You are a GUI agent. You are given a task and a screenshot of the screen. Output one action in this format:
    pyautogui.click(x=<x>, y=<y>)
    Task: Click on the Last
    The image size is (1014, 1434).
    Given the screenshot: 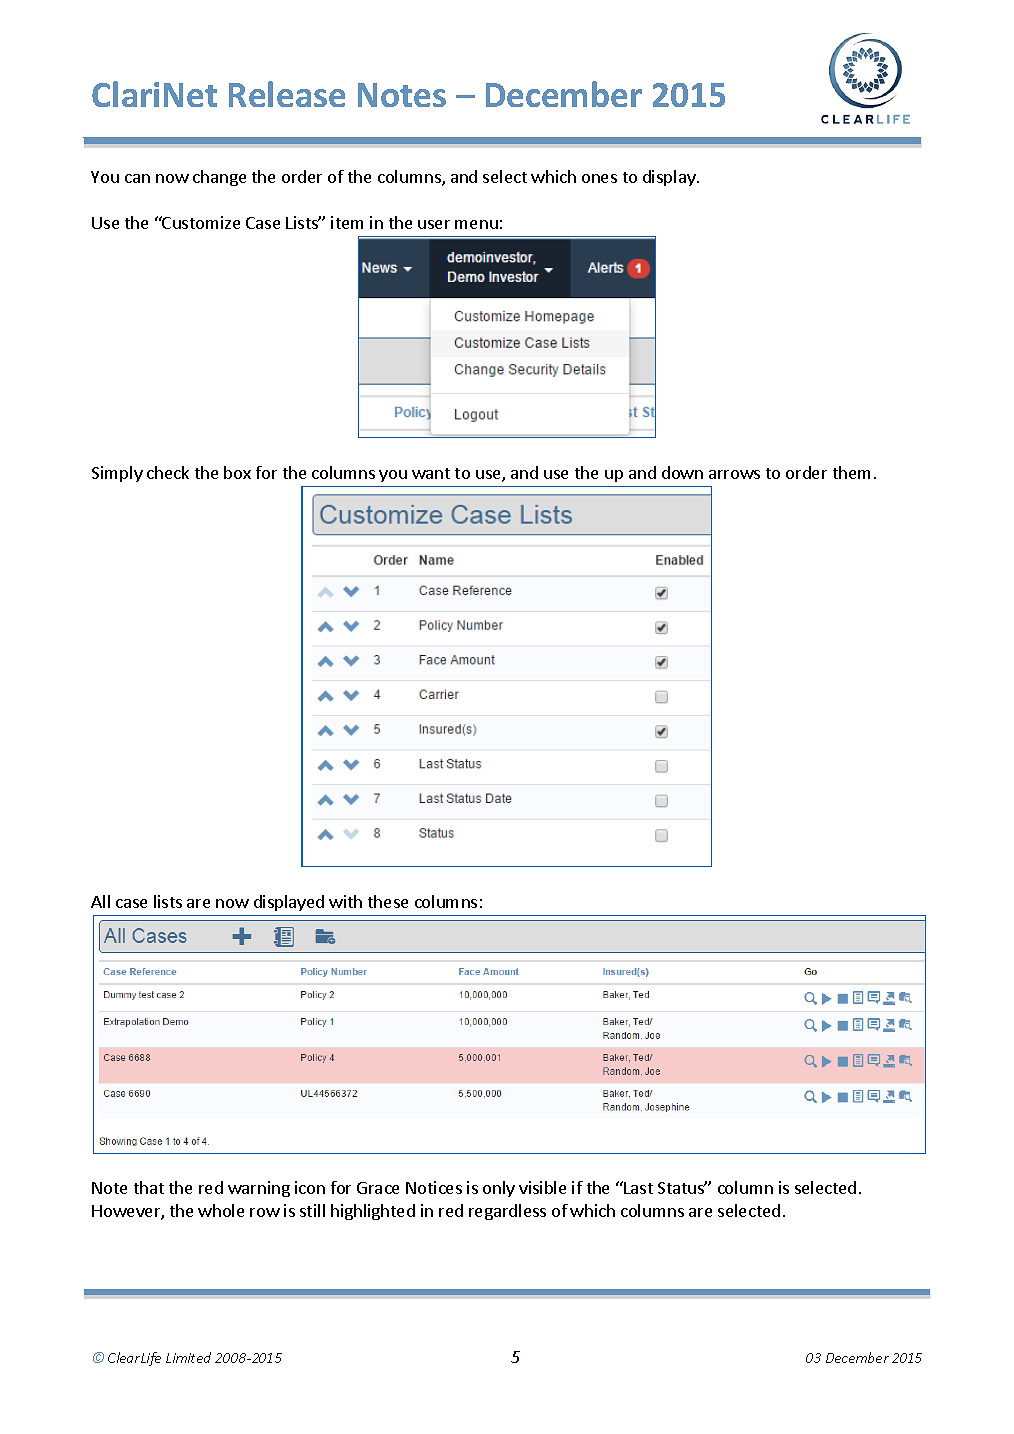 What is the action you would take?
    pyautogui.click(x=637, y=1187)
